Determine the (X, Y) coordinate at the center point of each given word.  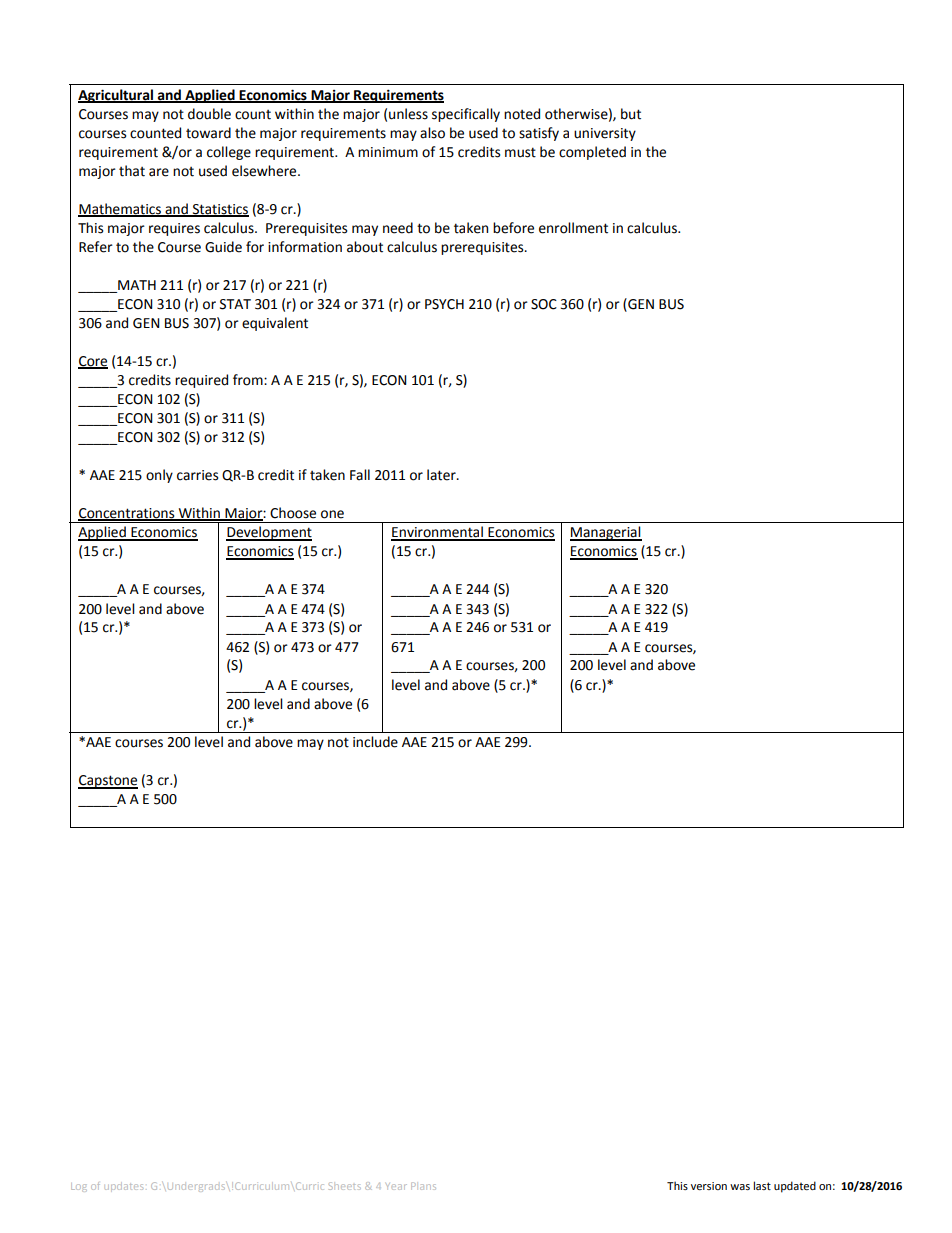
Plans (423, 1186)
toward (208, 133)
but (631, 114)
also (432, 133)
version (709, 1186)
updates (124, 1187)
